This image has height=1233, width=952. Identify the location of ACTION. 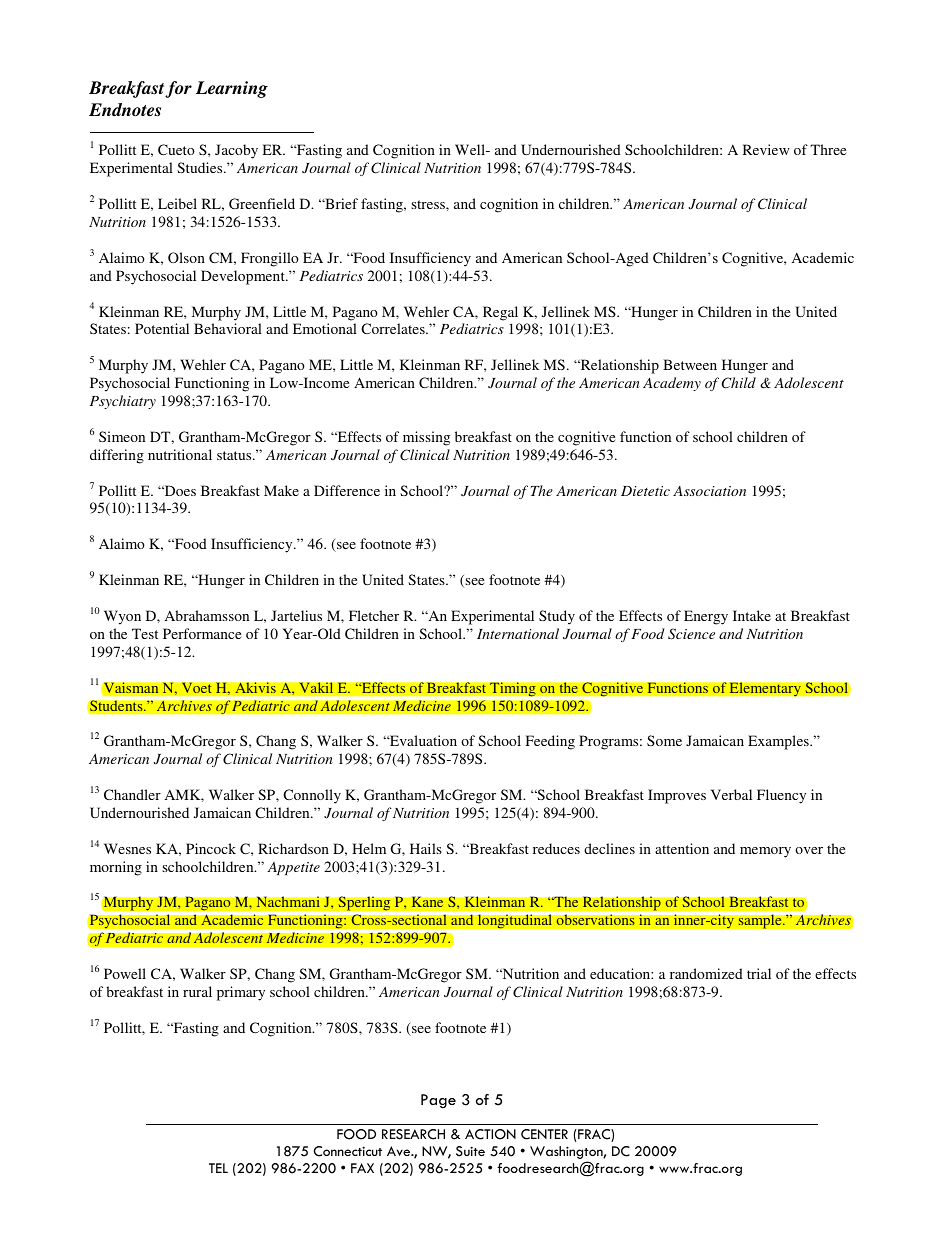
(490, 1134).
